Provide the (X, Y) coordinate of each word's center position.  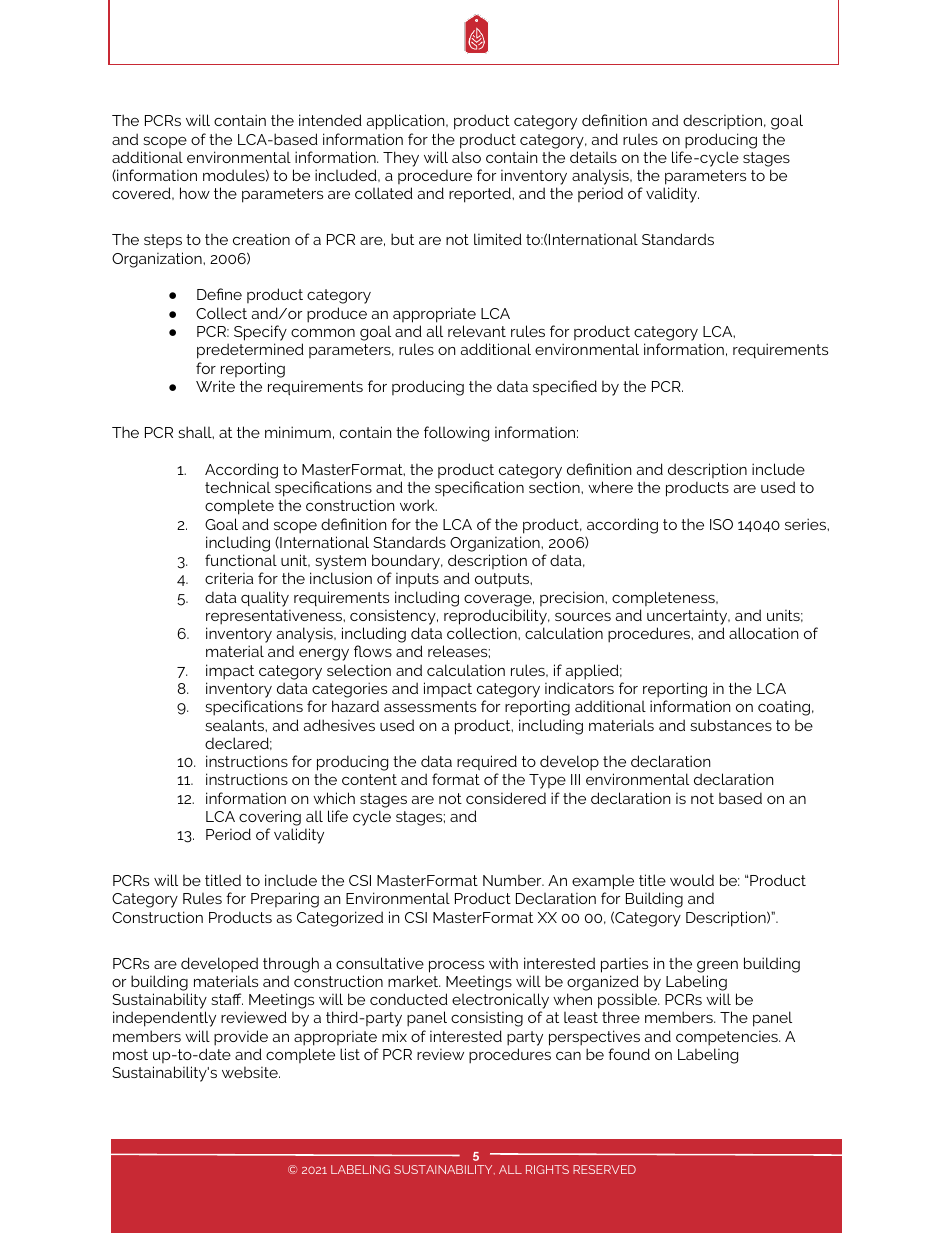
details (593, 157)
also (466, 157)
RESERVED (604, 1169)
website (251, 1072)
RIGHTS (547, 1169)
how (195, 193)
